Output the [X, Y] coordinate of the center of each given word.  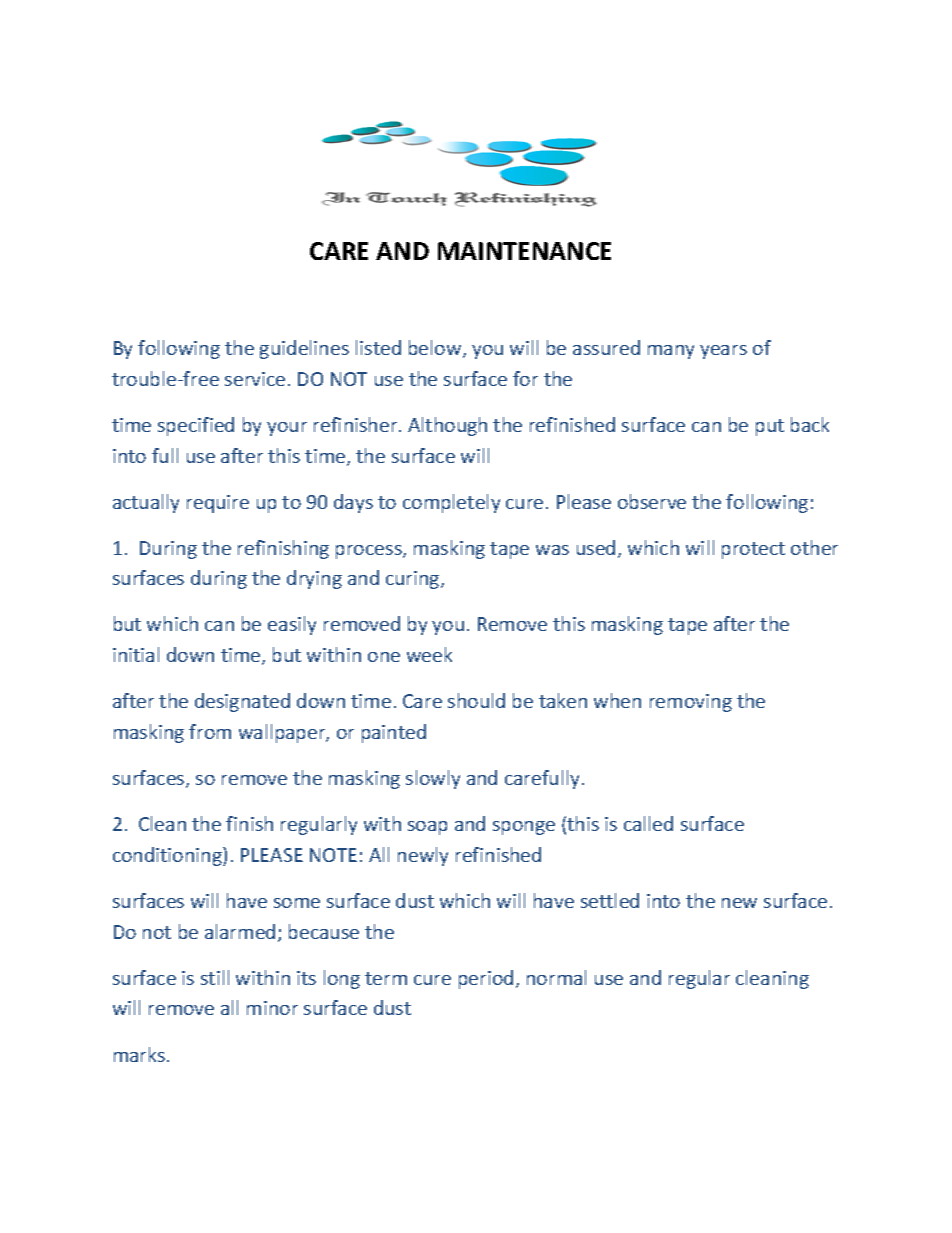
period [486, 979]
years [723, 352]
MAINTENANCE [524, 251]
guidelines [304, 349]
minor [272, 1008]
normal [556, 977]
